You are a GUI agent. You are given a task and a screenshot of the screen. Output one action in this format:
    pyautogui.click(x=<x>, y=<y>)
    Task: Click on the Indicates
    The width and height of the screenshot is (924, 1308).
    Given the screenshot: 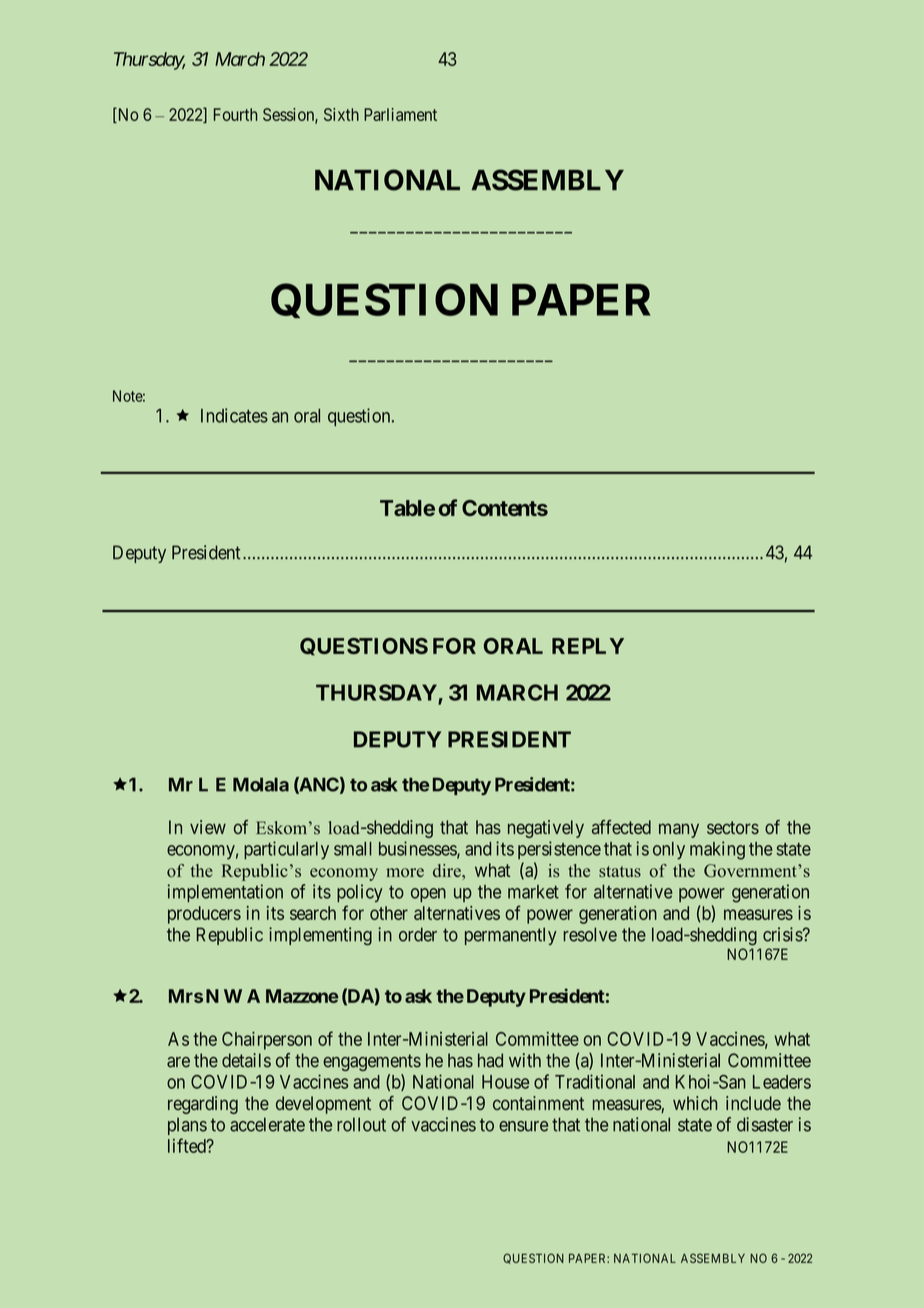 What is the action you would take?
    pyautogui.click(x=234, y=415)
